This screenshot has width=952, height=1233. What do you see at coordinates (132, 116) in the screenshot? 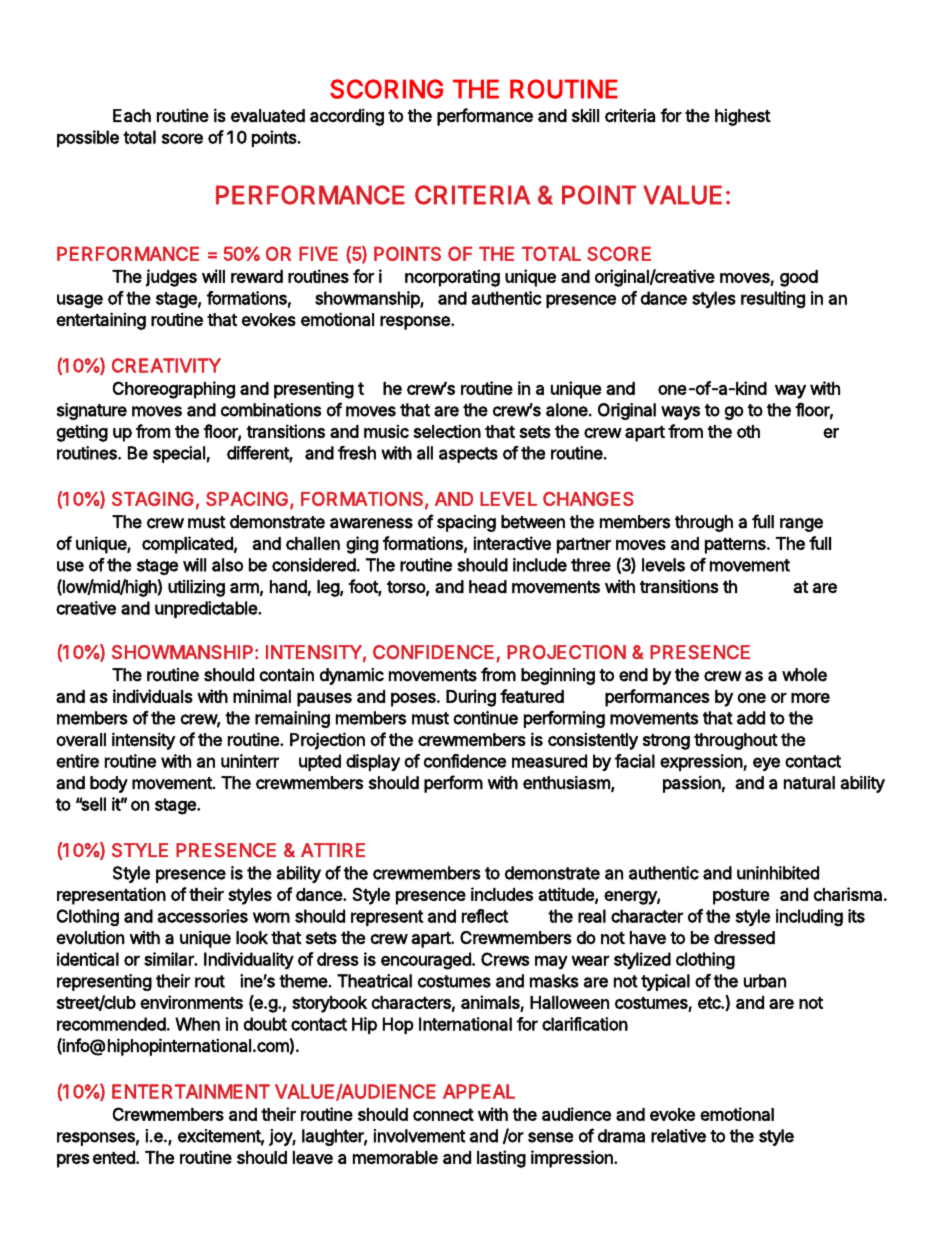
I see `Each` at bounding box center [132, 116].
